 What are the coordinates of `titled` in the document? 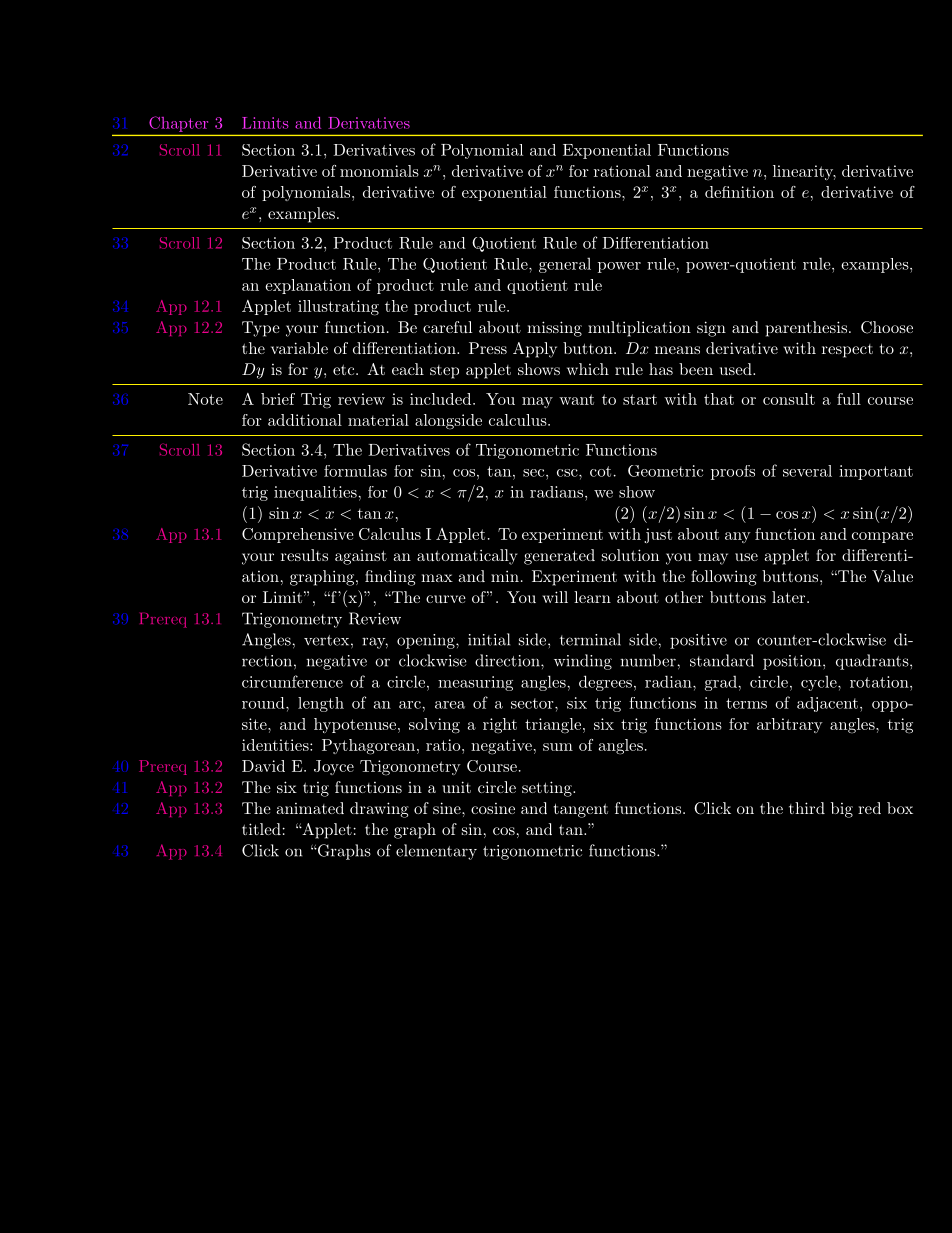 It's located at (261, 829).
